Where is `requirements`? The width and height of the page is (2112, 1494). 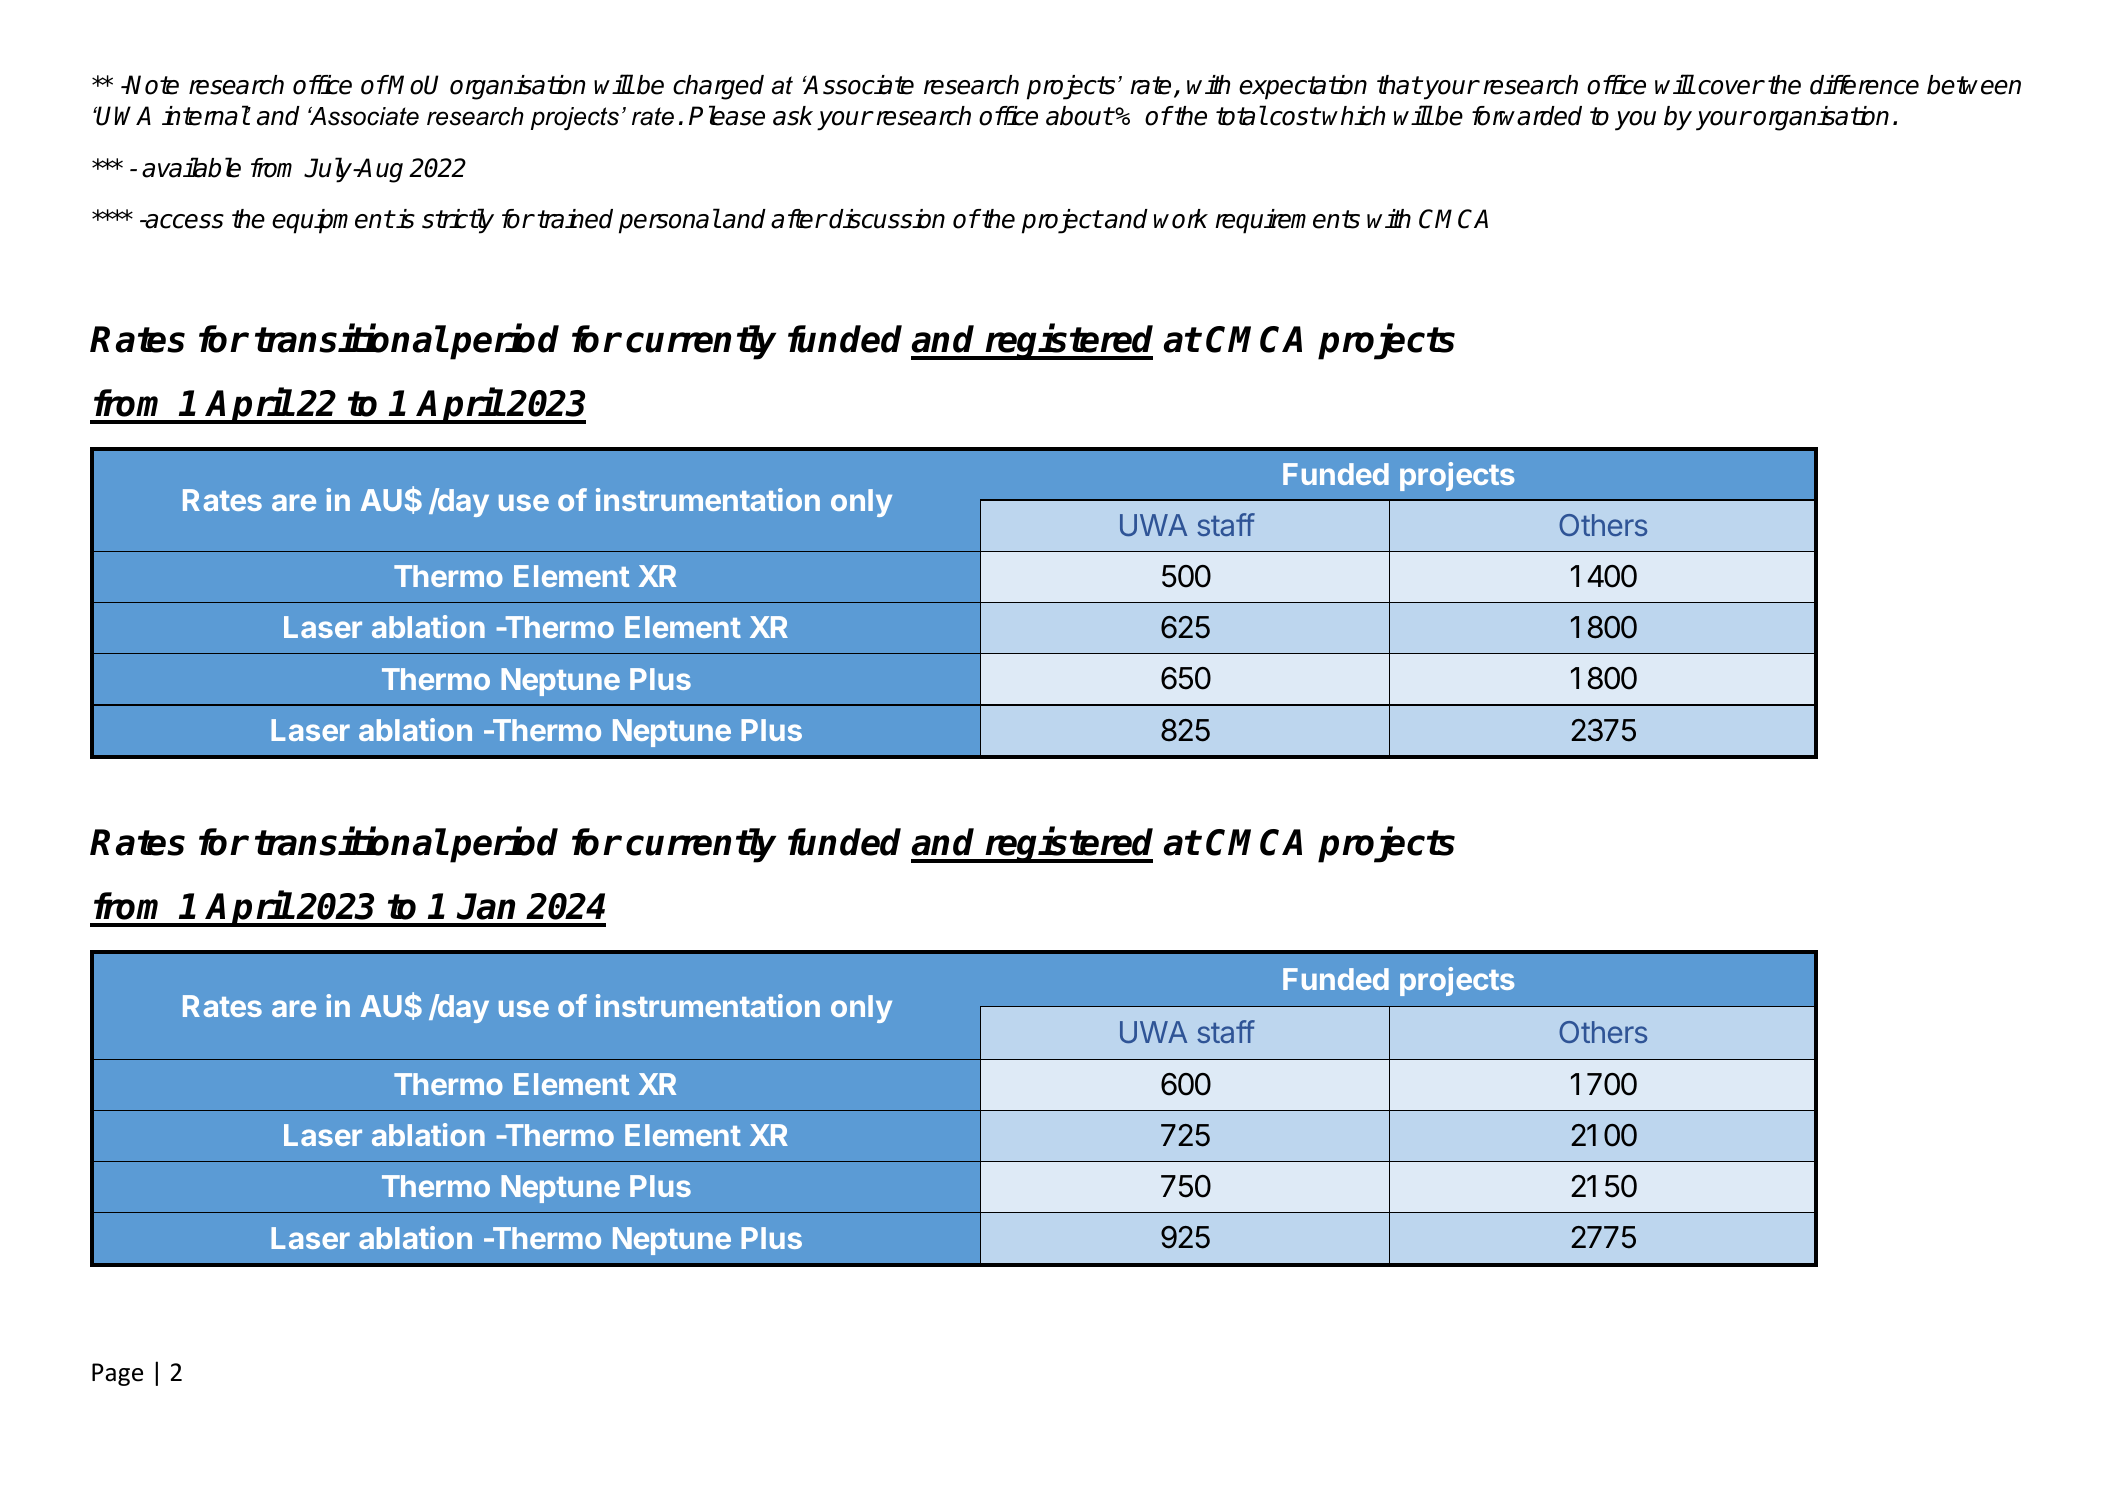
requirements is located at coordinates (1287, 221).
